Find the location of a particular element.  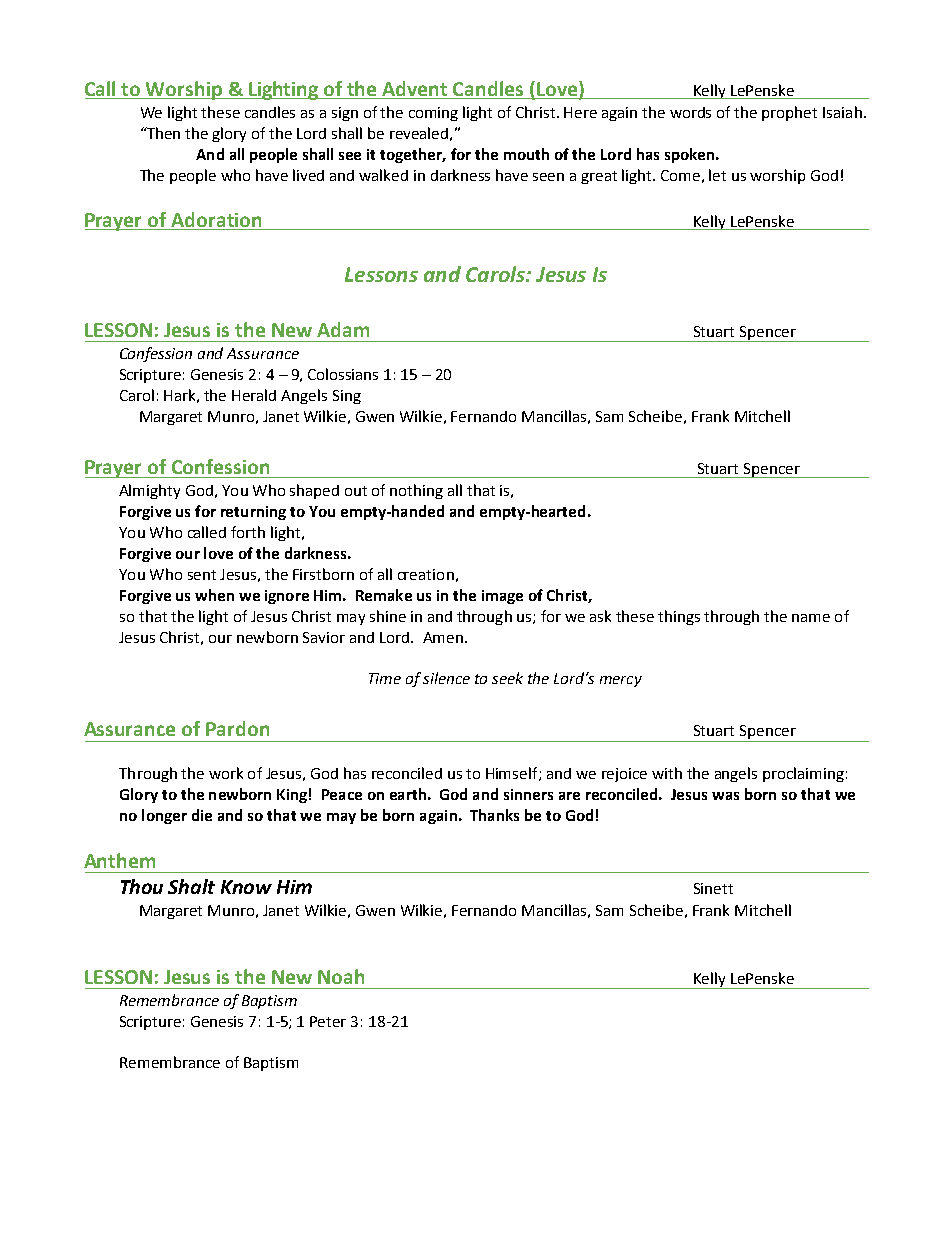

prophet is located at coordinates (789, 113).
